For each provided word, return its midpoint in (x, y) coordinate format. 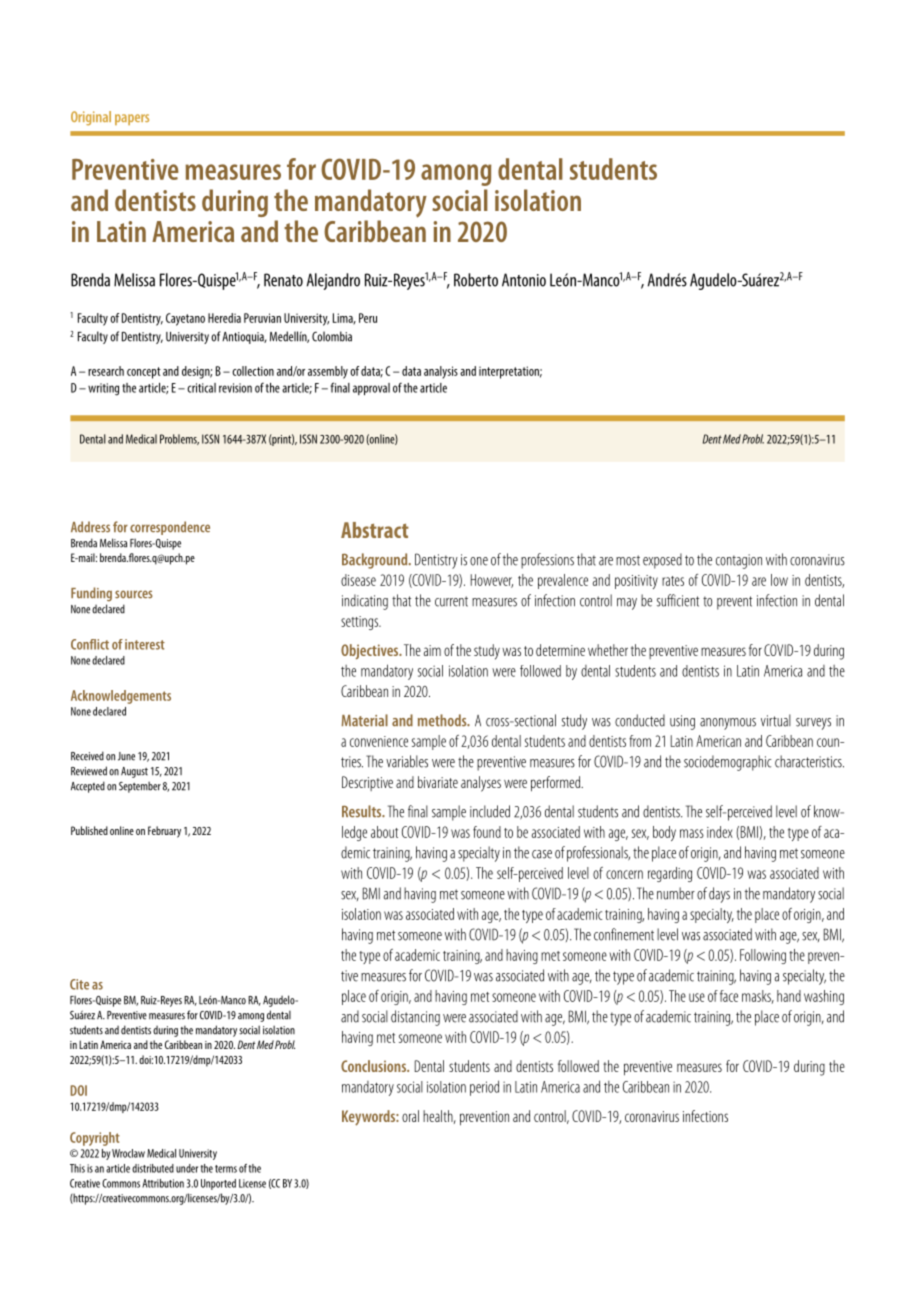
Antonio (524, 280)
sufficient (678, 600)
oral (410, 1116)
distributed (153, 1168)
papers (132, 119)
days (719, 895)
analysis (441, 372)
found (487, 832)
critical (201, 388)
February (164, 832)
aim (432, 650)
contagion (739, 561)
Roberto (476, 280)
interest (145, 644)
